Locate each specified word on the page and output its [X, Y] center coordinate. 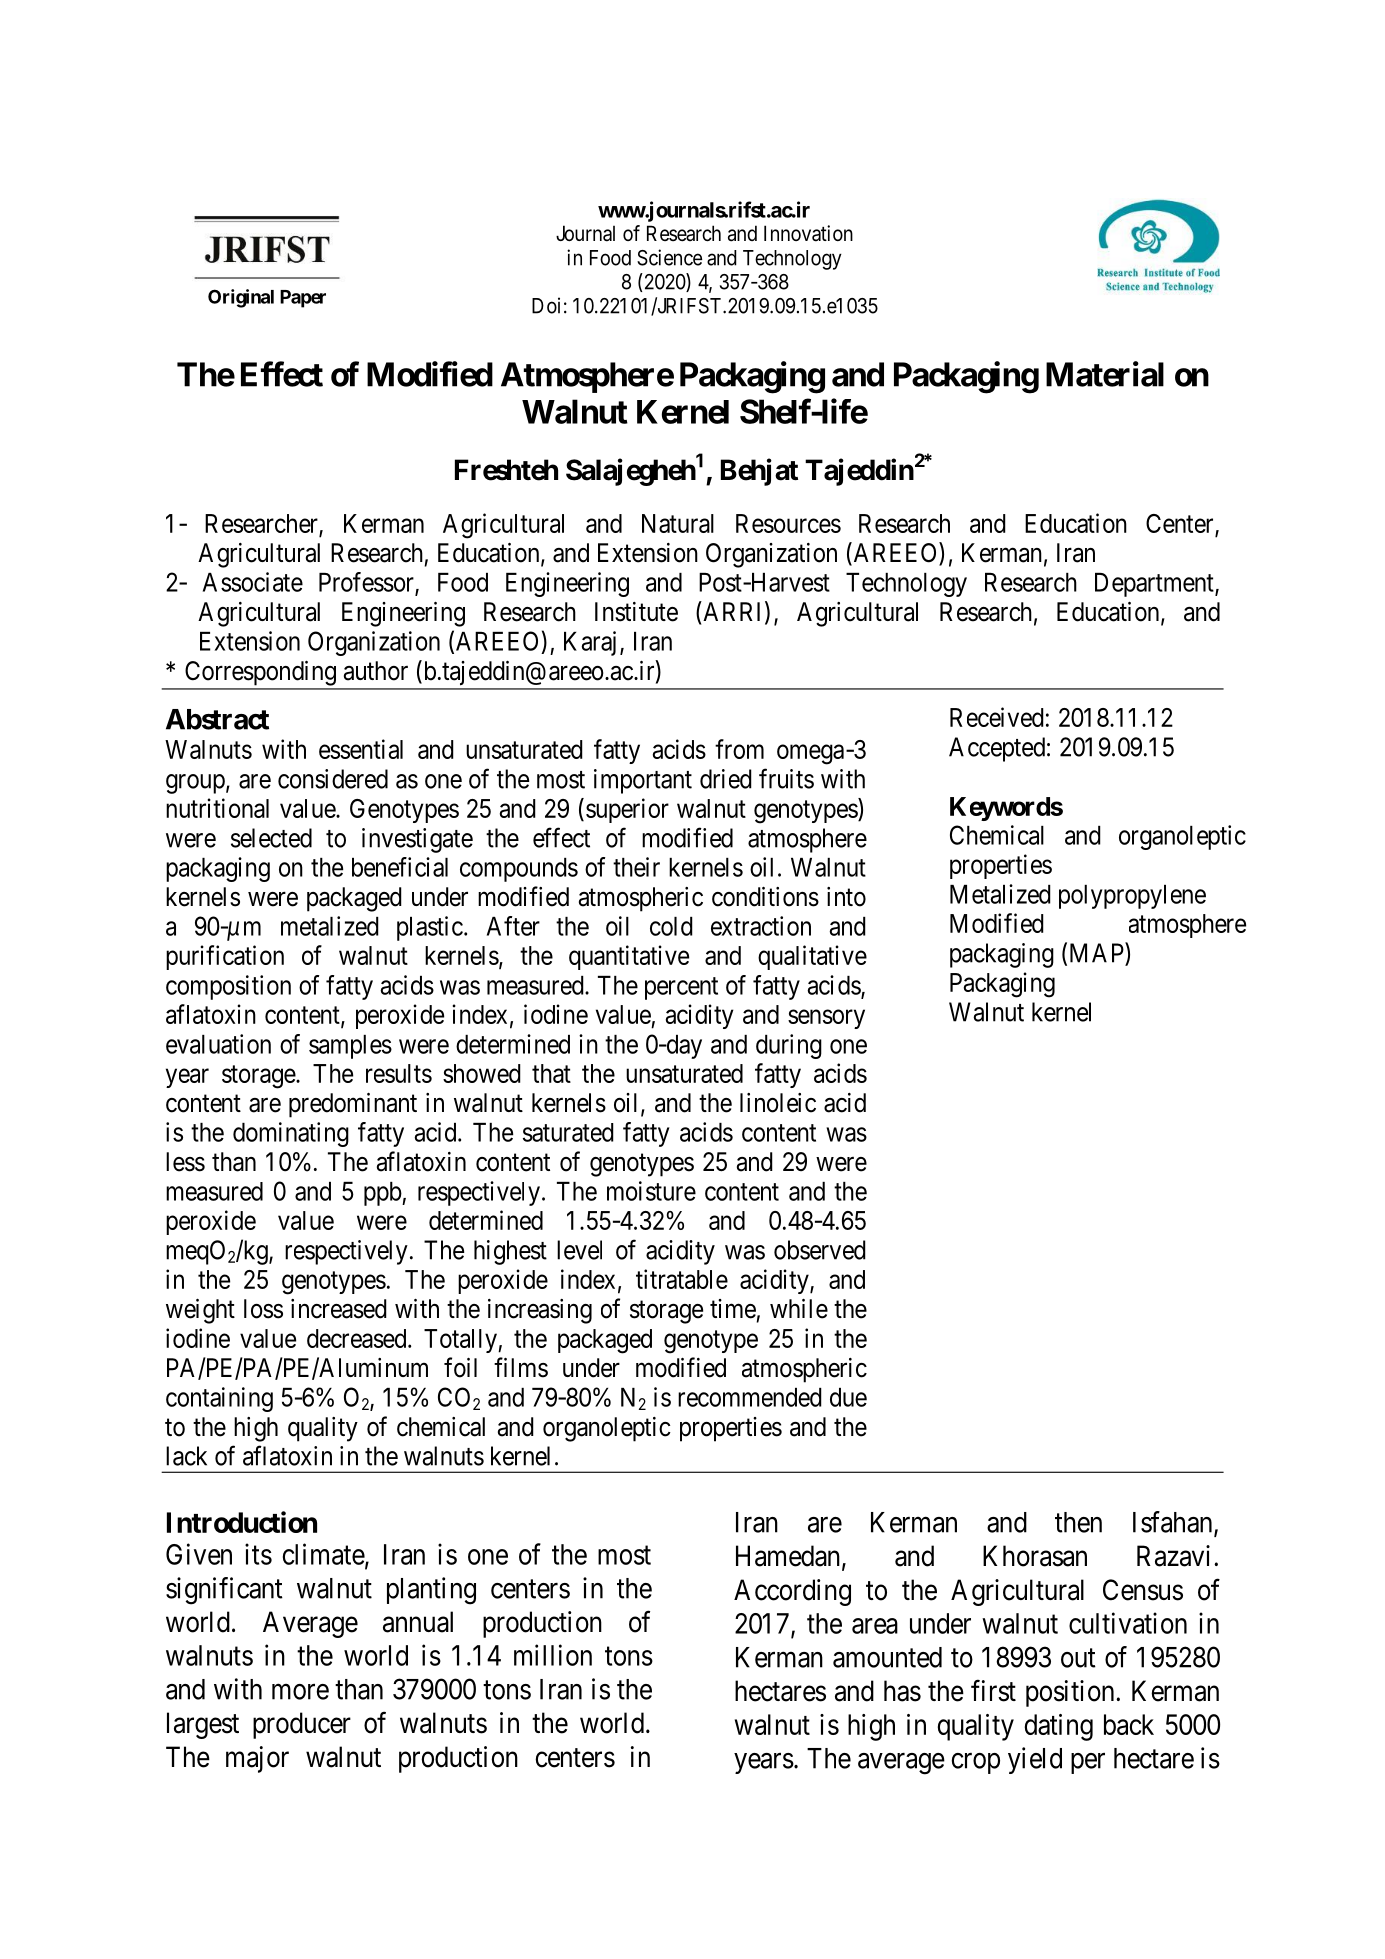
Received [997, 717]
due [848, 1397]
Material [1105, 374]
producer [302, 1725]
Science [669, 257]
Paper [303, 299]
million [553, 1655]
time [733, 1309]
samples [350, 1047]
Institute [636, 612]
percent [681, 988]
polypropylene [1132, 897]
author [376, 671]
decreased [358, 1338]
